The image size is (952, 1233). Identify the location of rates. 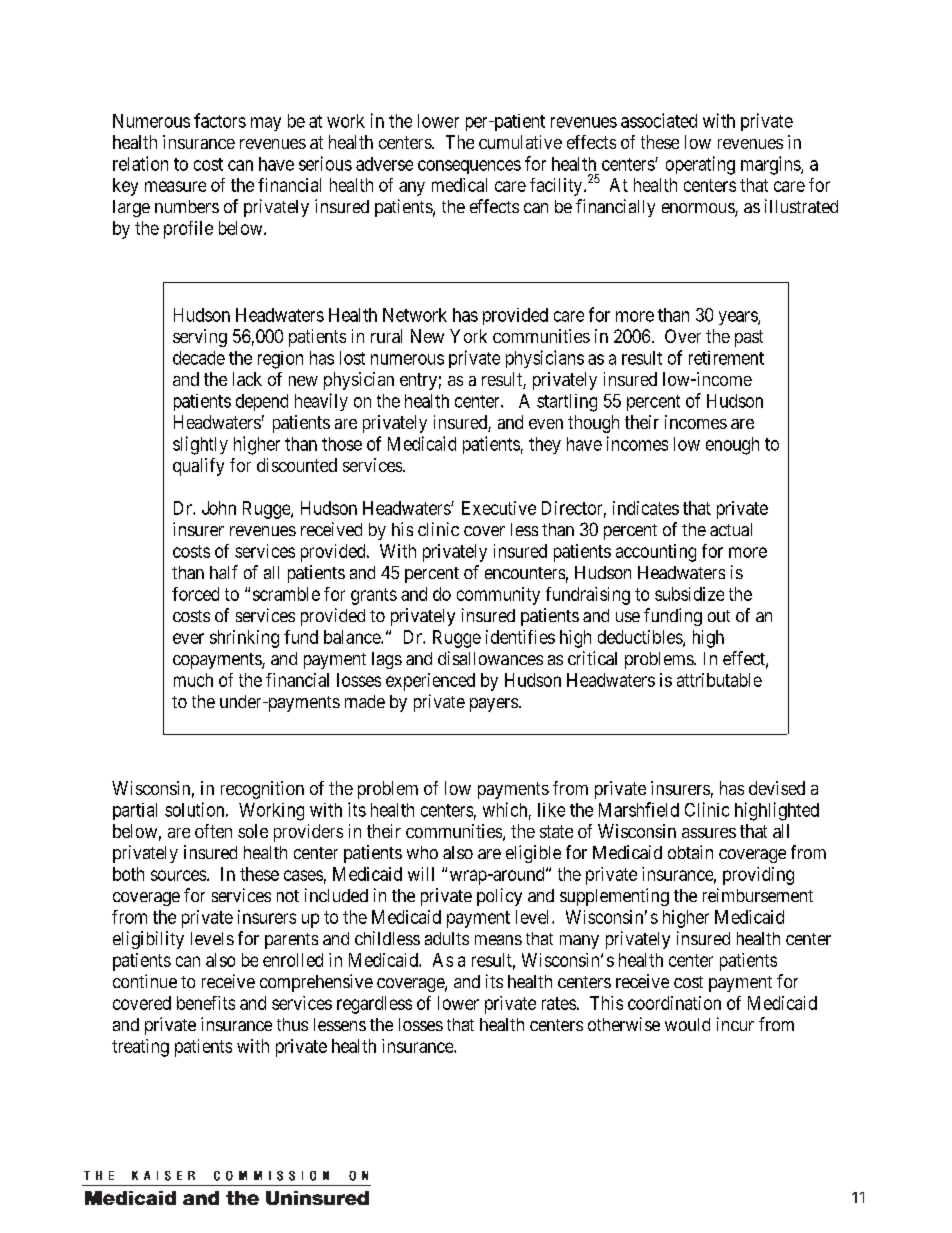
(559, 1003).
